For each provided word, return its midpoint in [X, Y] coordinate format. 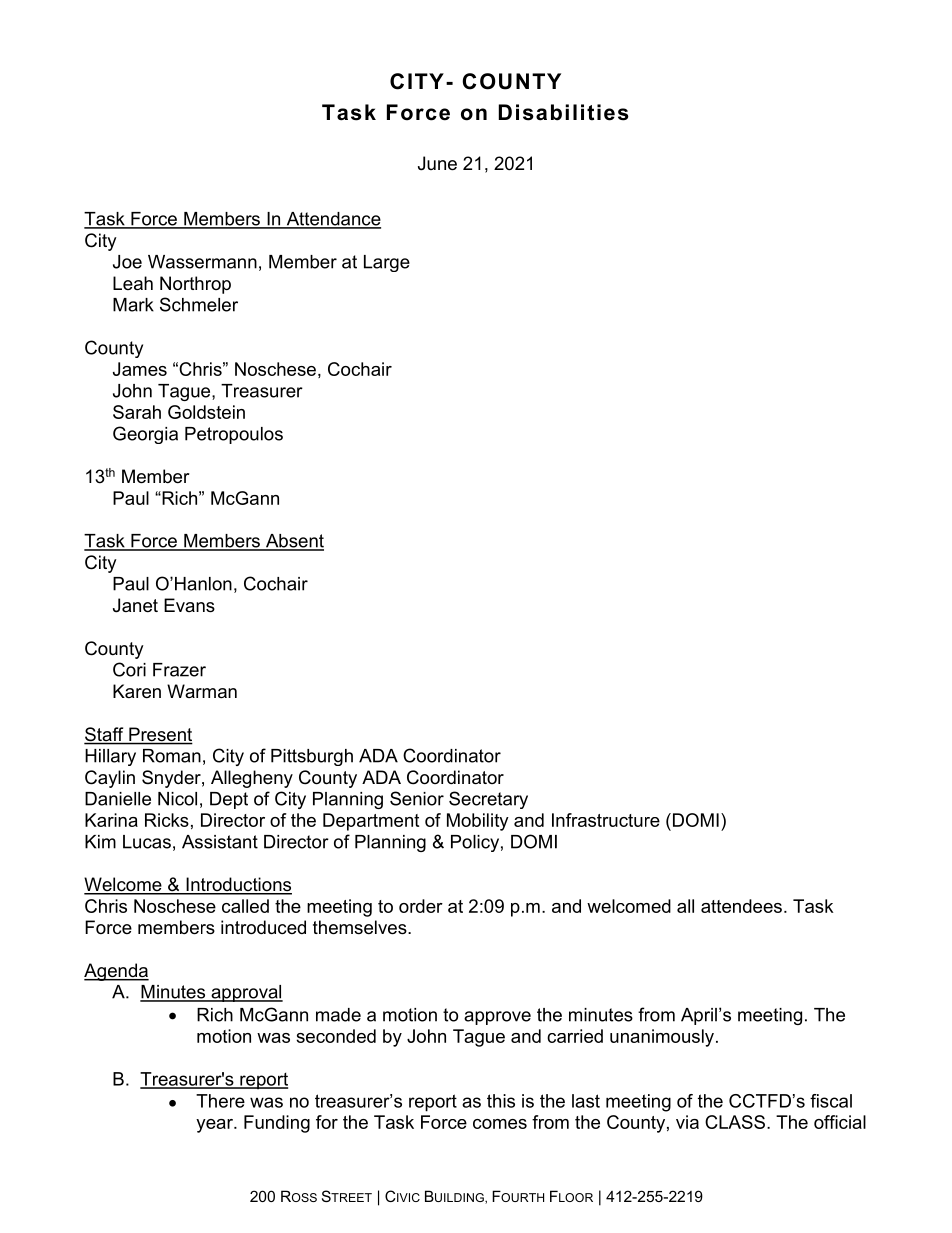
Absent [293, 542]
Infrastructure [606, 820]
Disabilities [564, 112]
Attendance [332, 220]
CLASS [735, 1122]
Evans [189, 605]
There [220, 1101]
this [501, 1101]
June [437, 163]
